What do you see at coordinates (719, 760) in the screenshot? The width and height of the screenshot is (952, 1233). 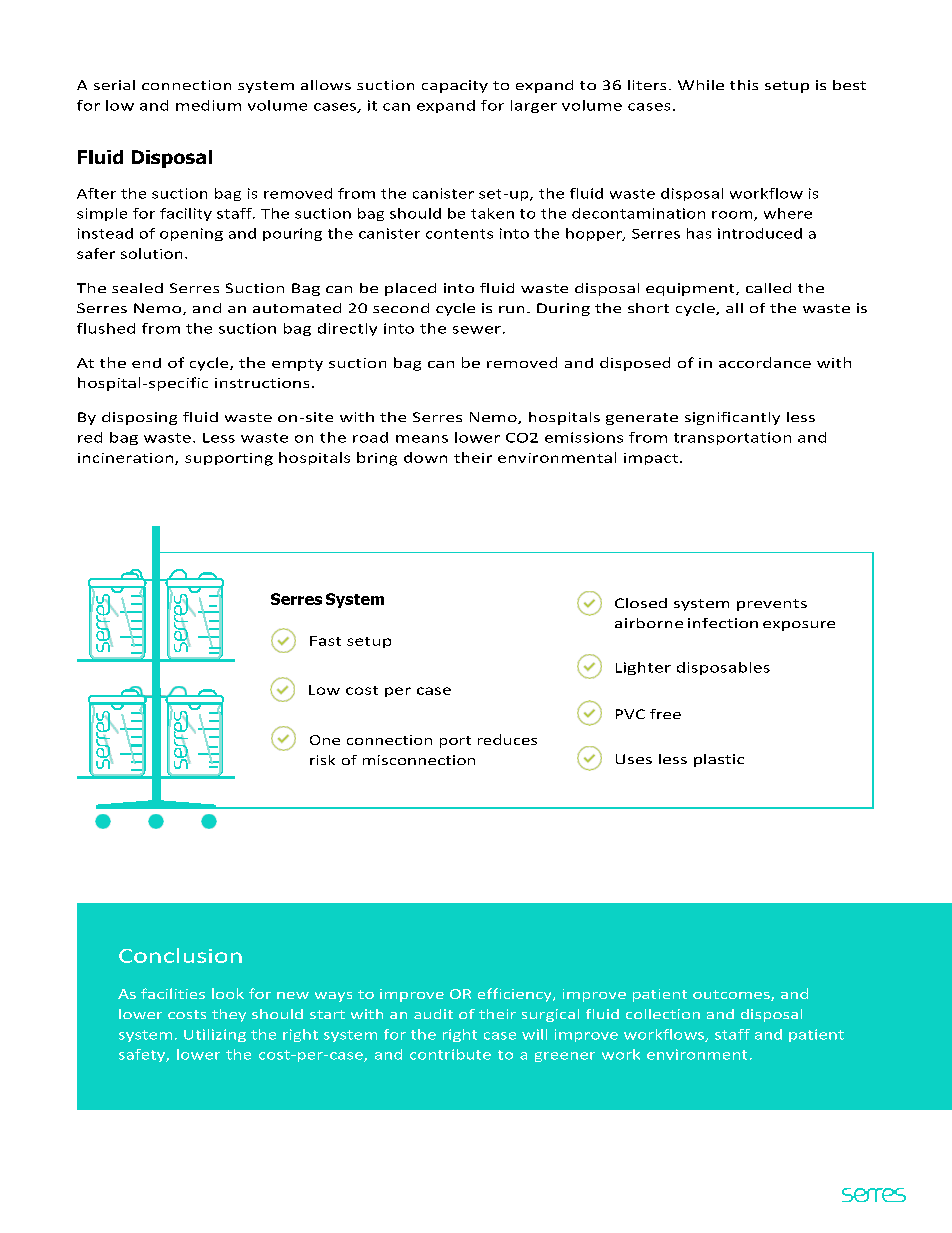 I see `plastic` at bounding box center [719, 760].
